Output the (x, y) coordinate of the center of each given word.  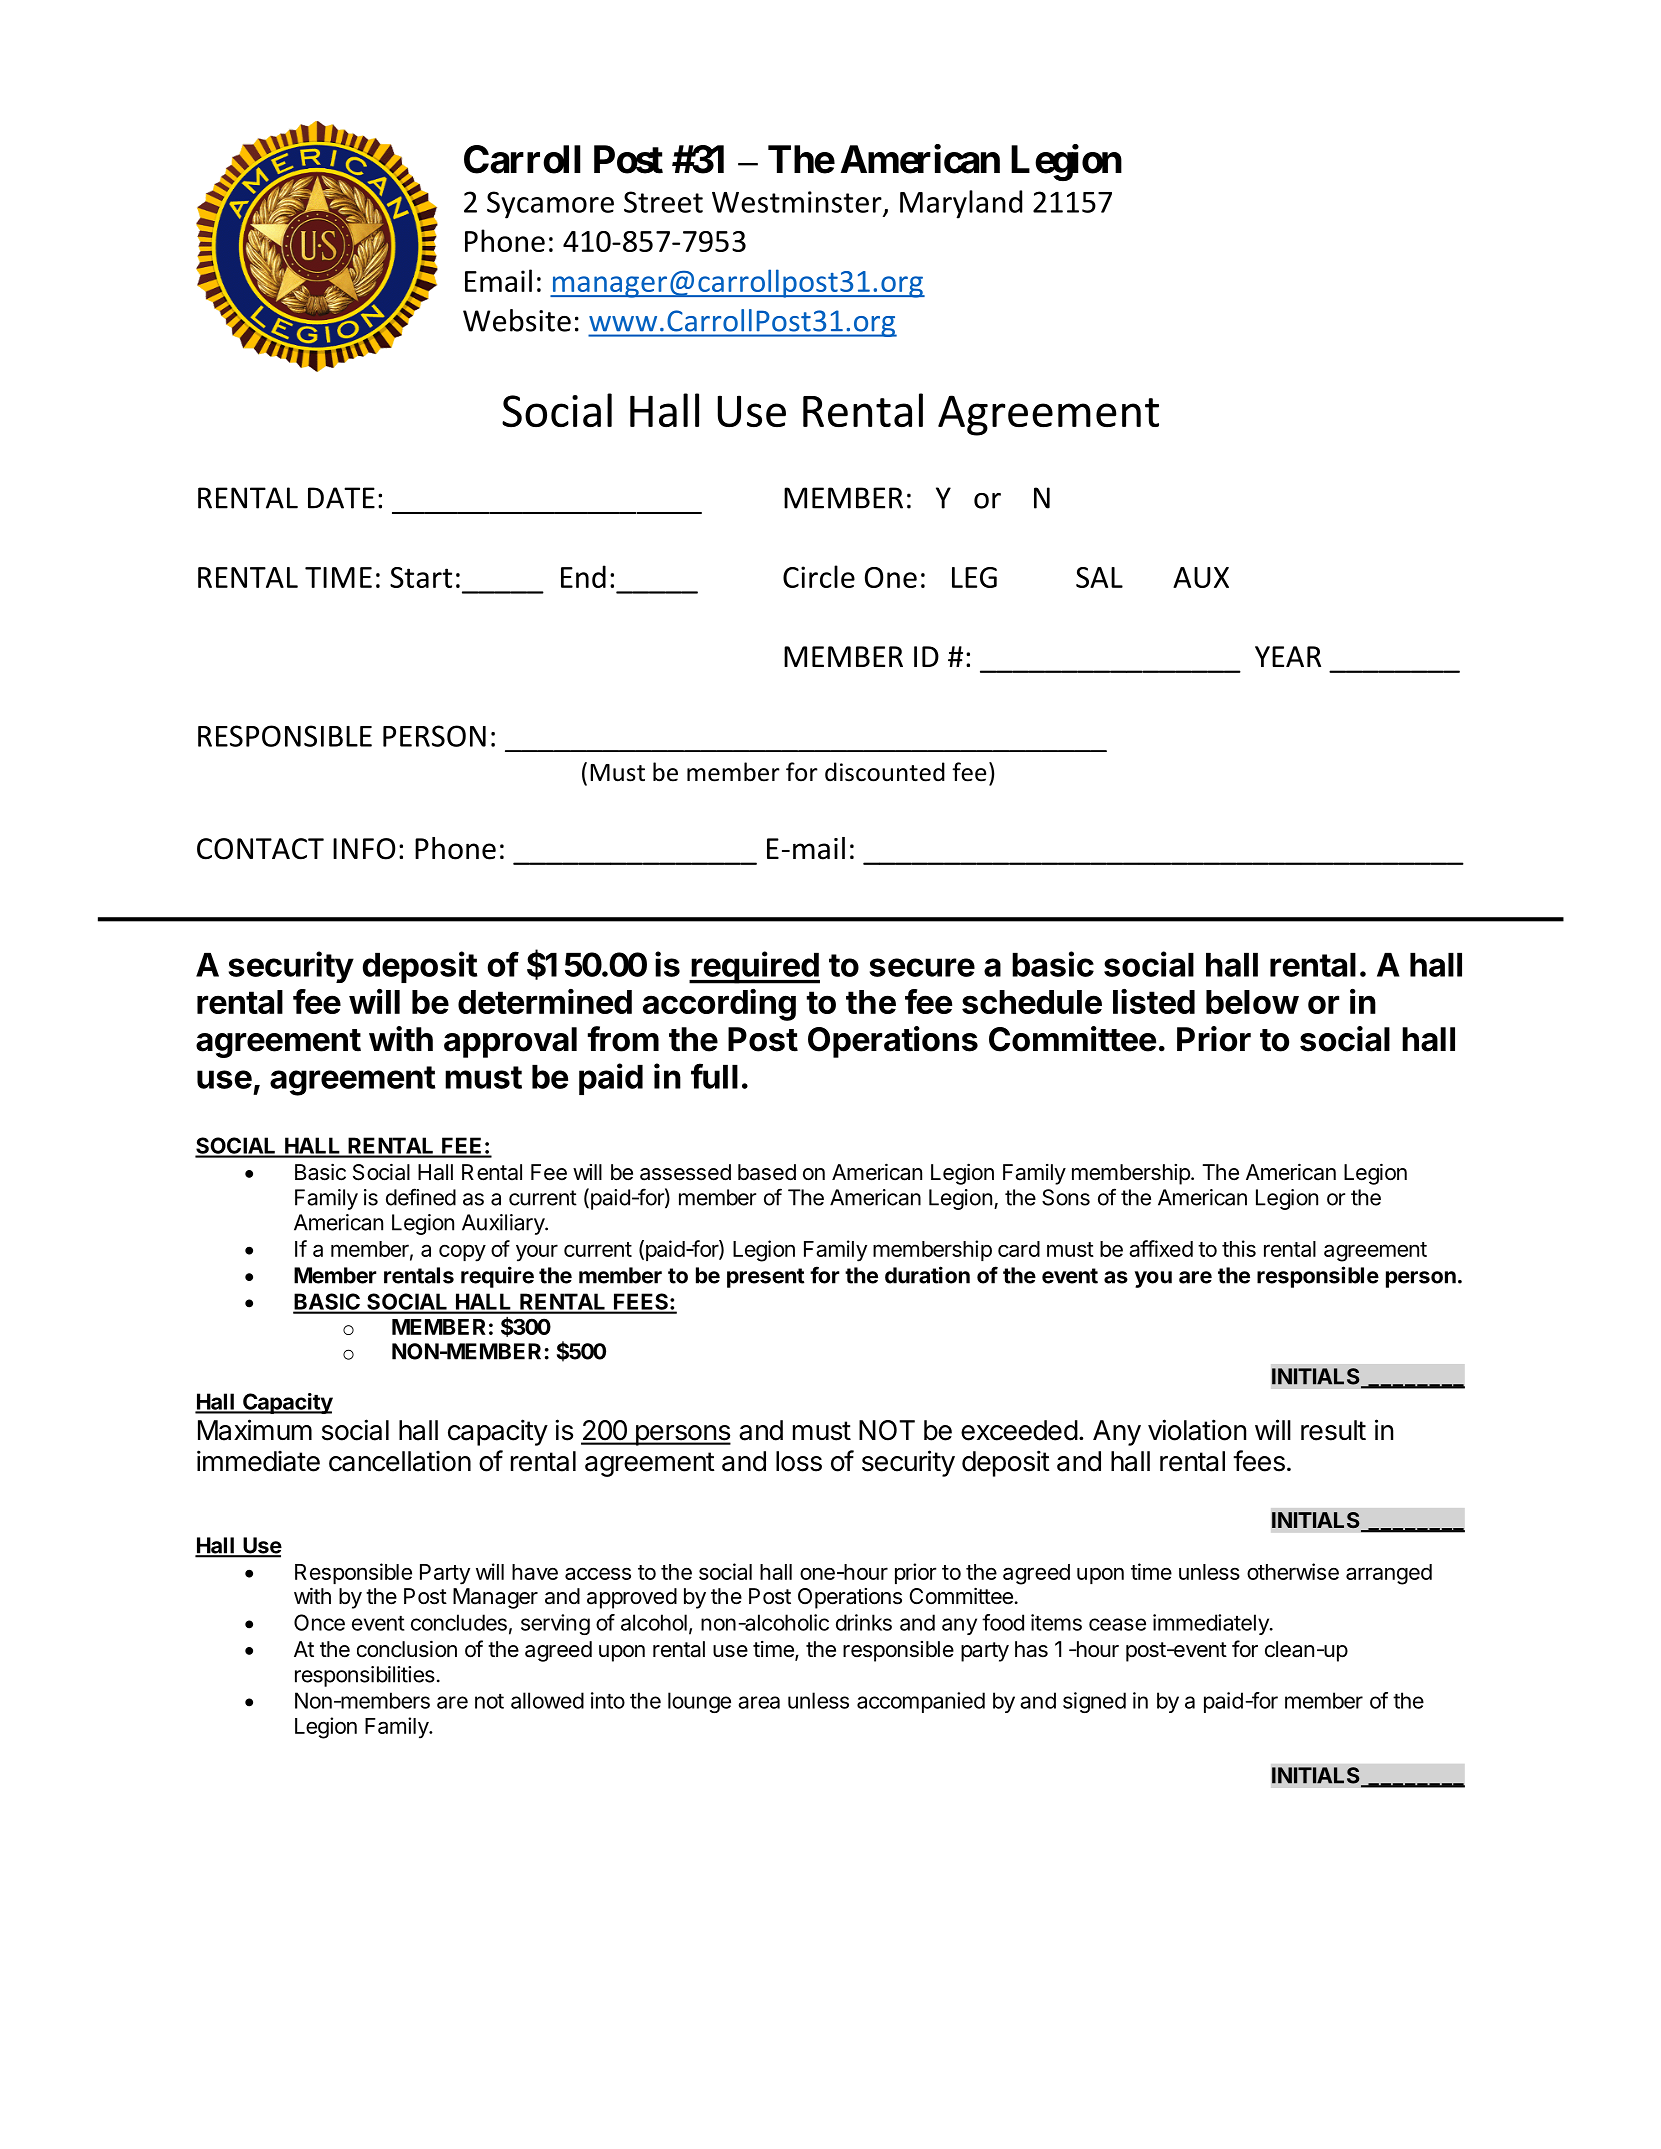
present (766, 1278)
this (1239, 1248)
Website (517, 320)
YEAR (1288, 656)
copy (462, 1253)
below (1252, 1002)
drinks (864, 1622)
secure (922, 967)
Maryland (961, 204)
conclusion (407, 1649)
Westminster (798, 203)
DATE (341, 498)
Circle (819, 576)
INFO (364, 849)
